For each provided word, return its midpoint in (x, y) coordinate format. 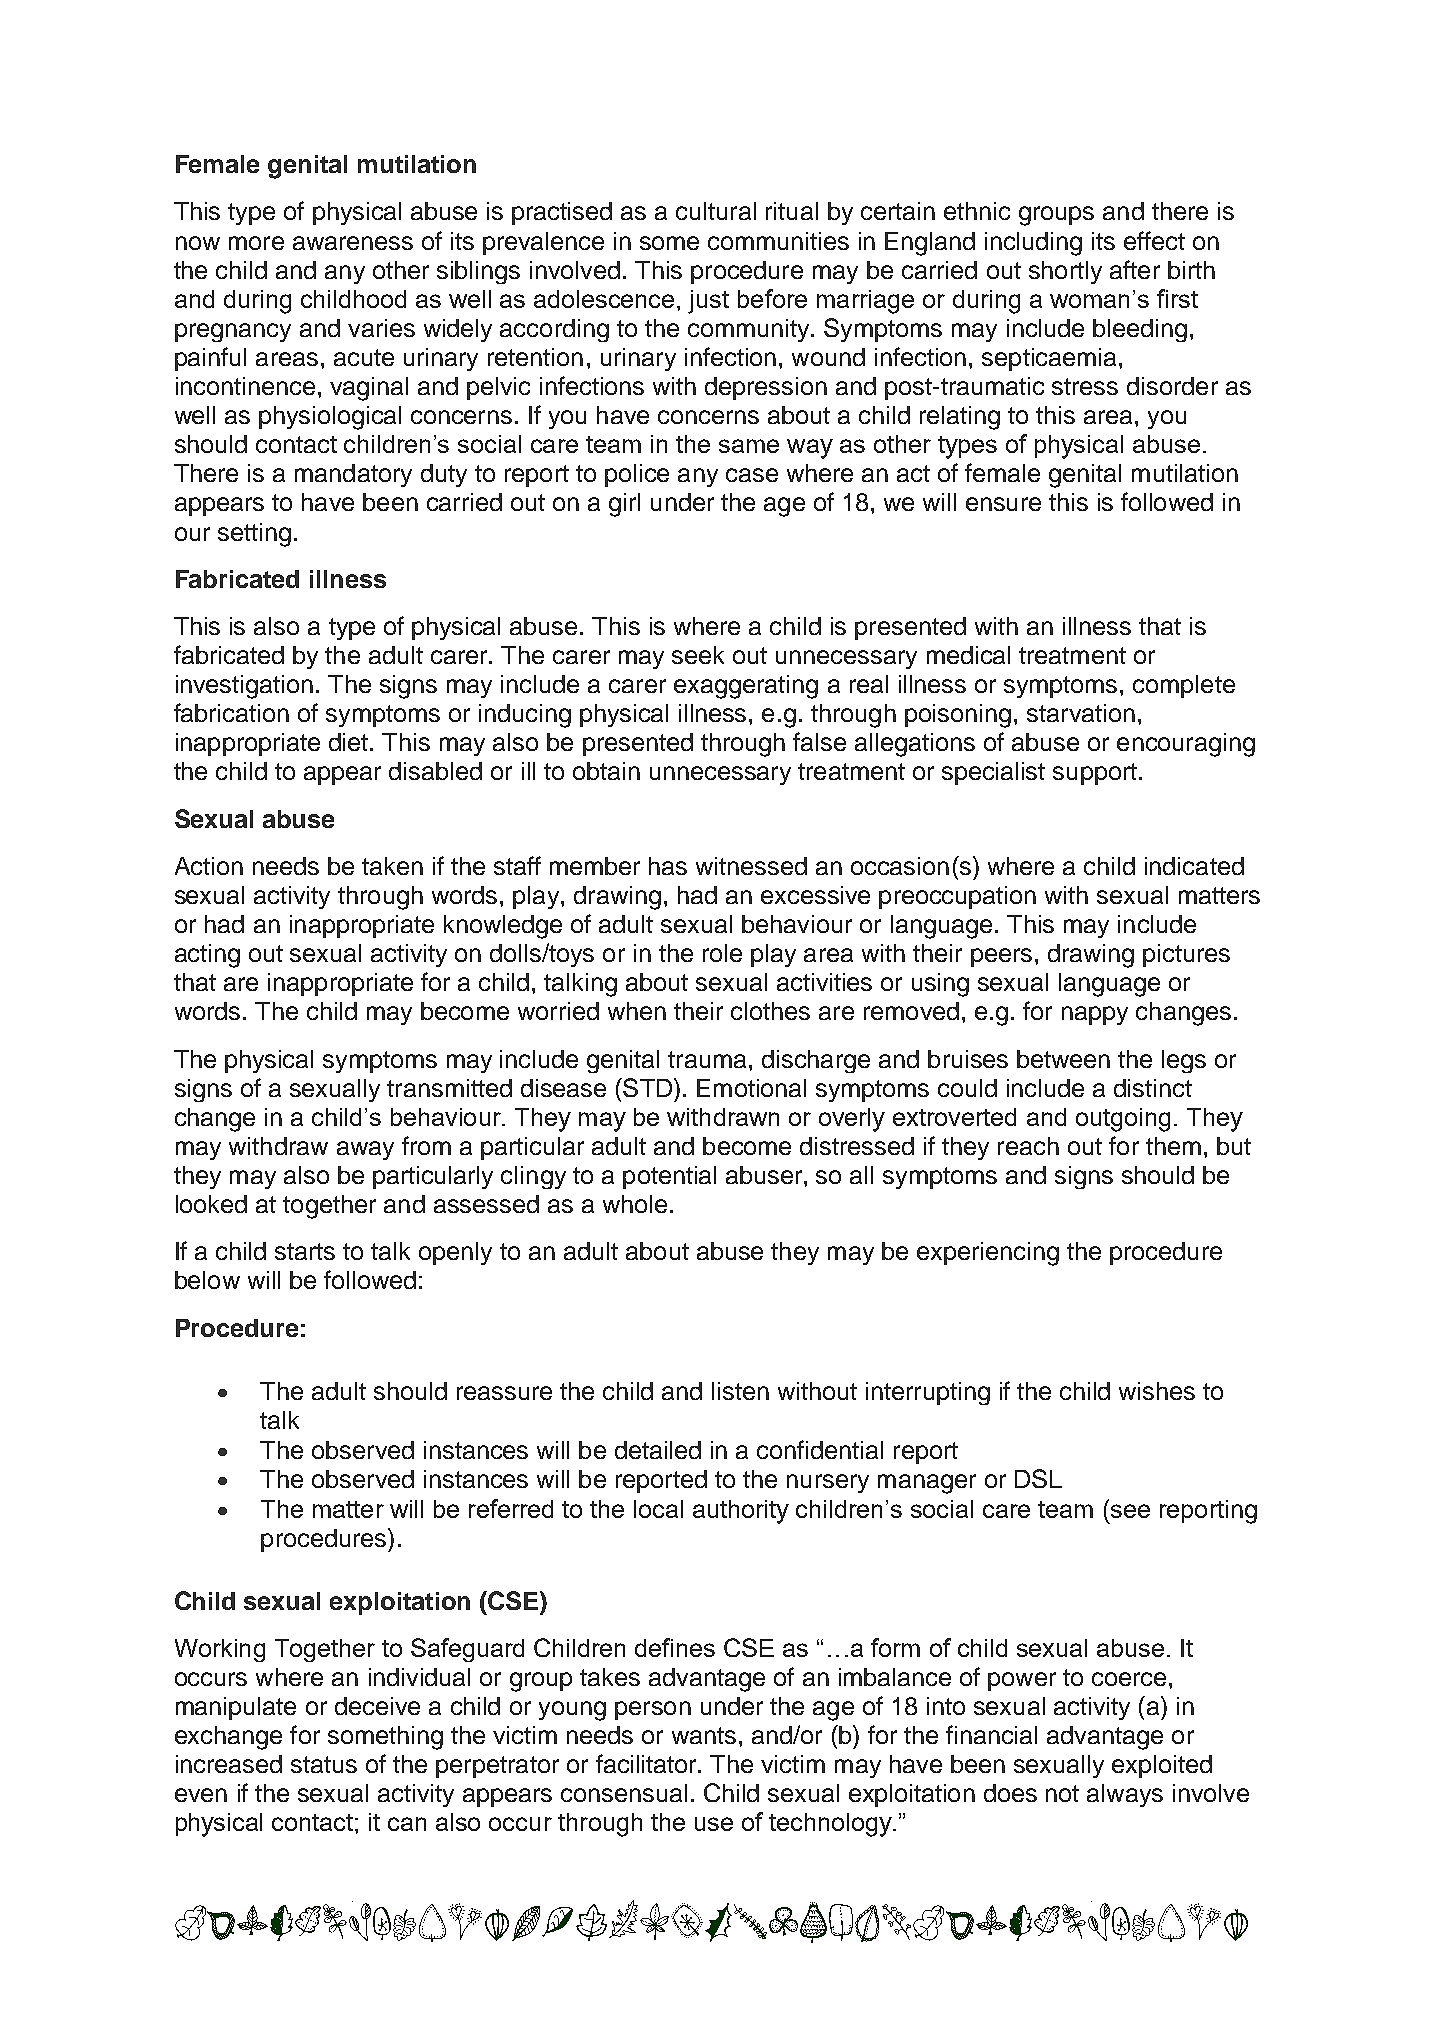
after (1135, 269)
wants (704, 1735)
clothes (770, 1011)
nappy (1095, 1015)
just (708, 302)
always (1125, 1795)
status (324, 1764)
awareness (353, 243)
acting (207, 956)
